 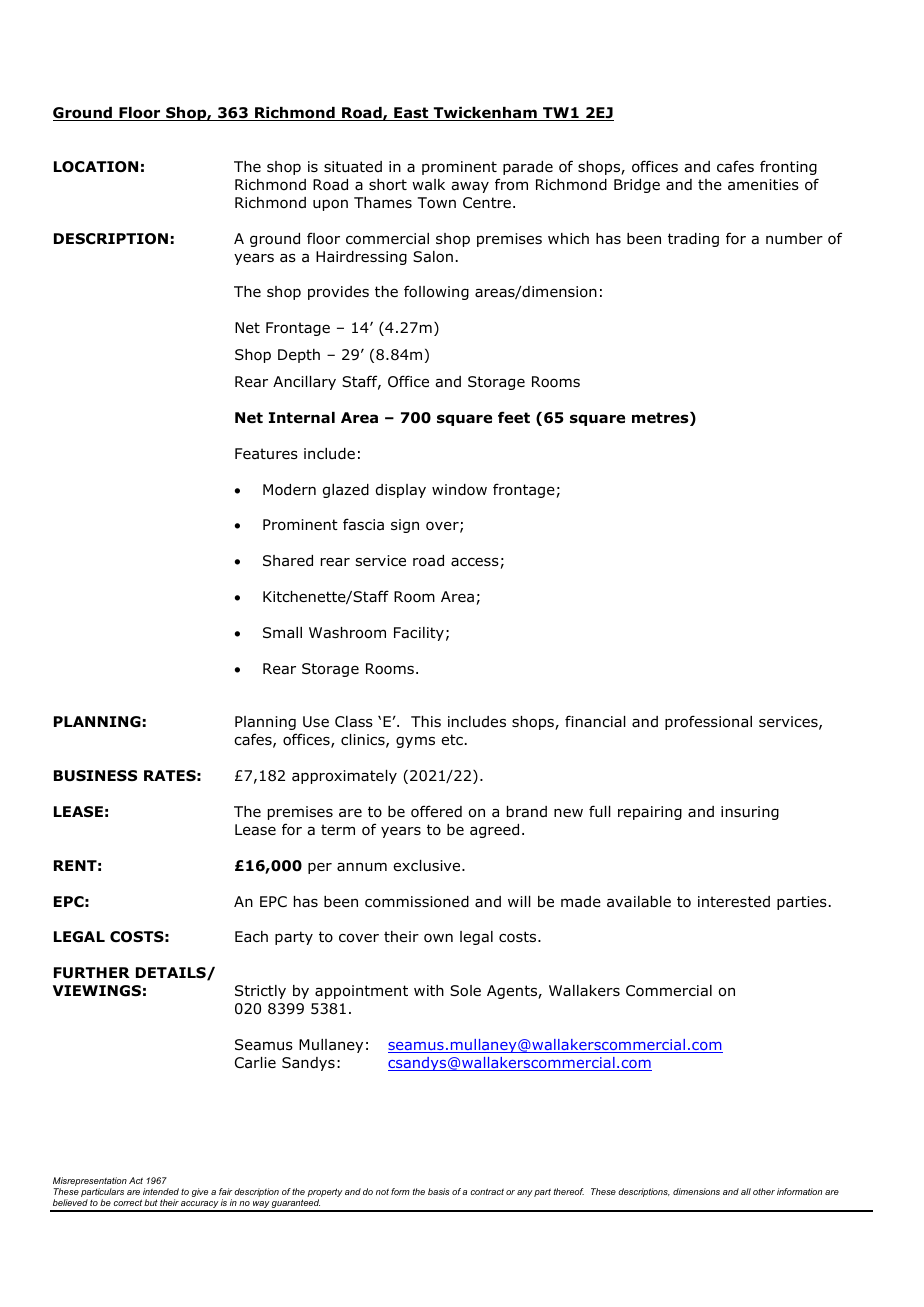 I want to click on walk, so click(x=428, y=185).
